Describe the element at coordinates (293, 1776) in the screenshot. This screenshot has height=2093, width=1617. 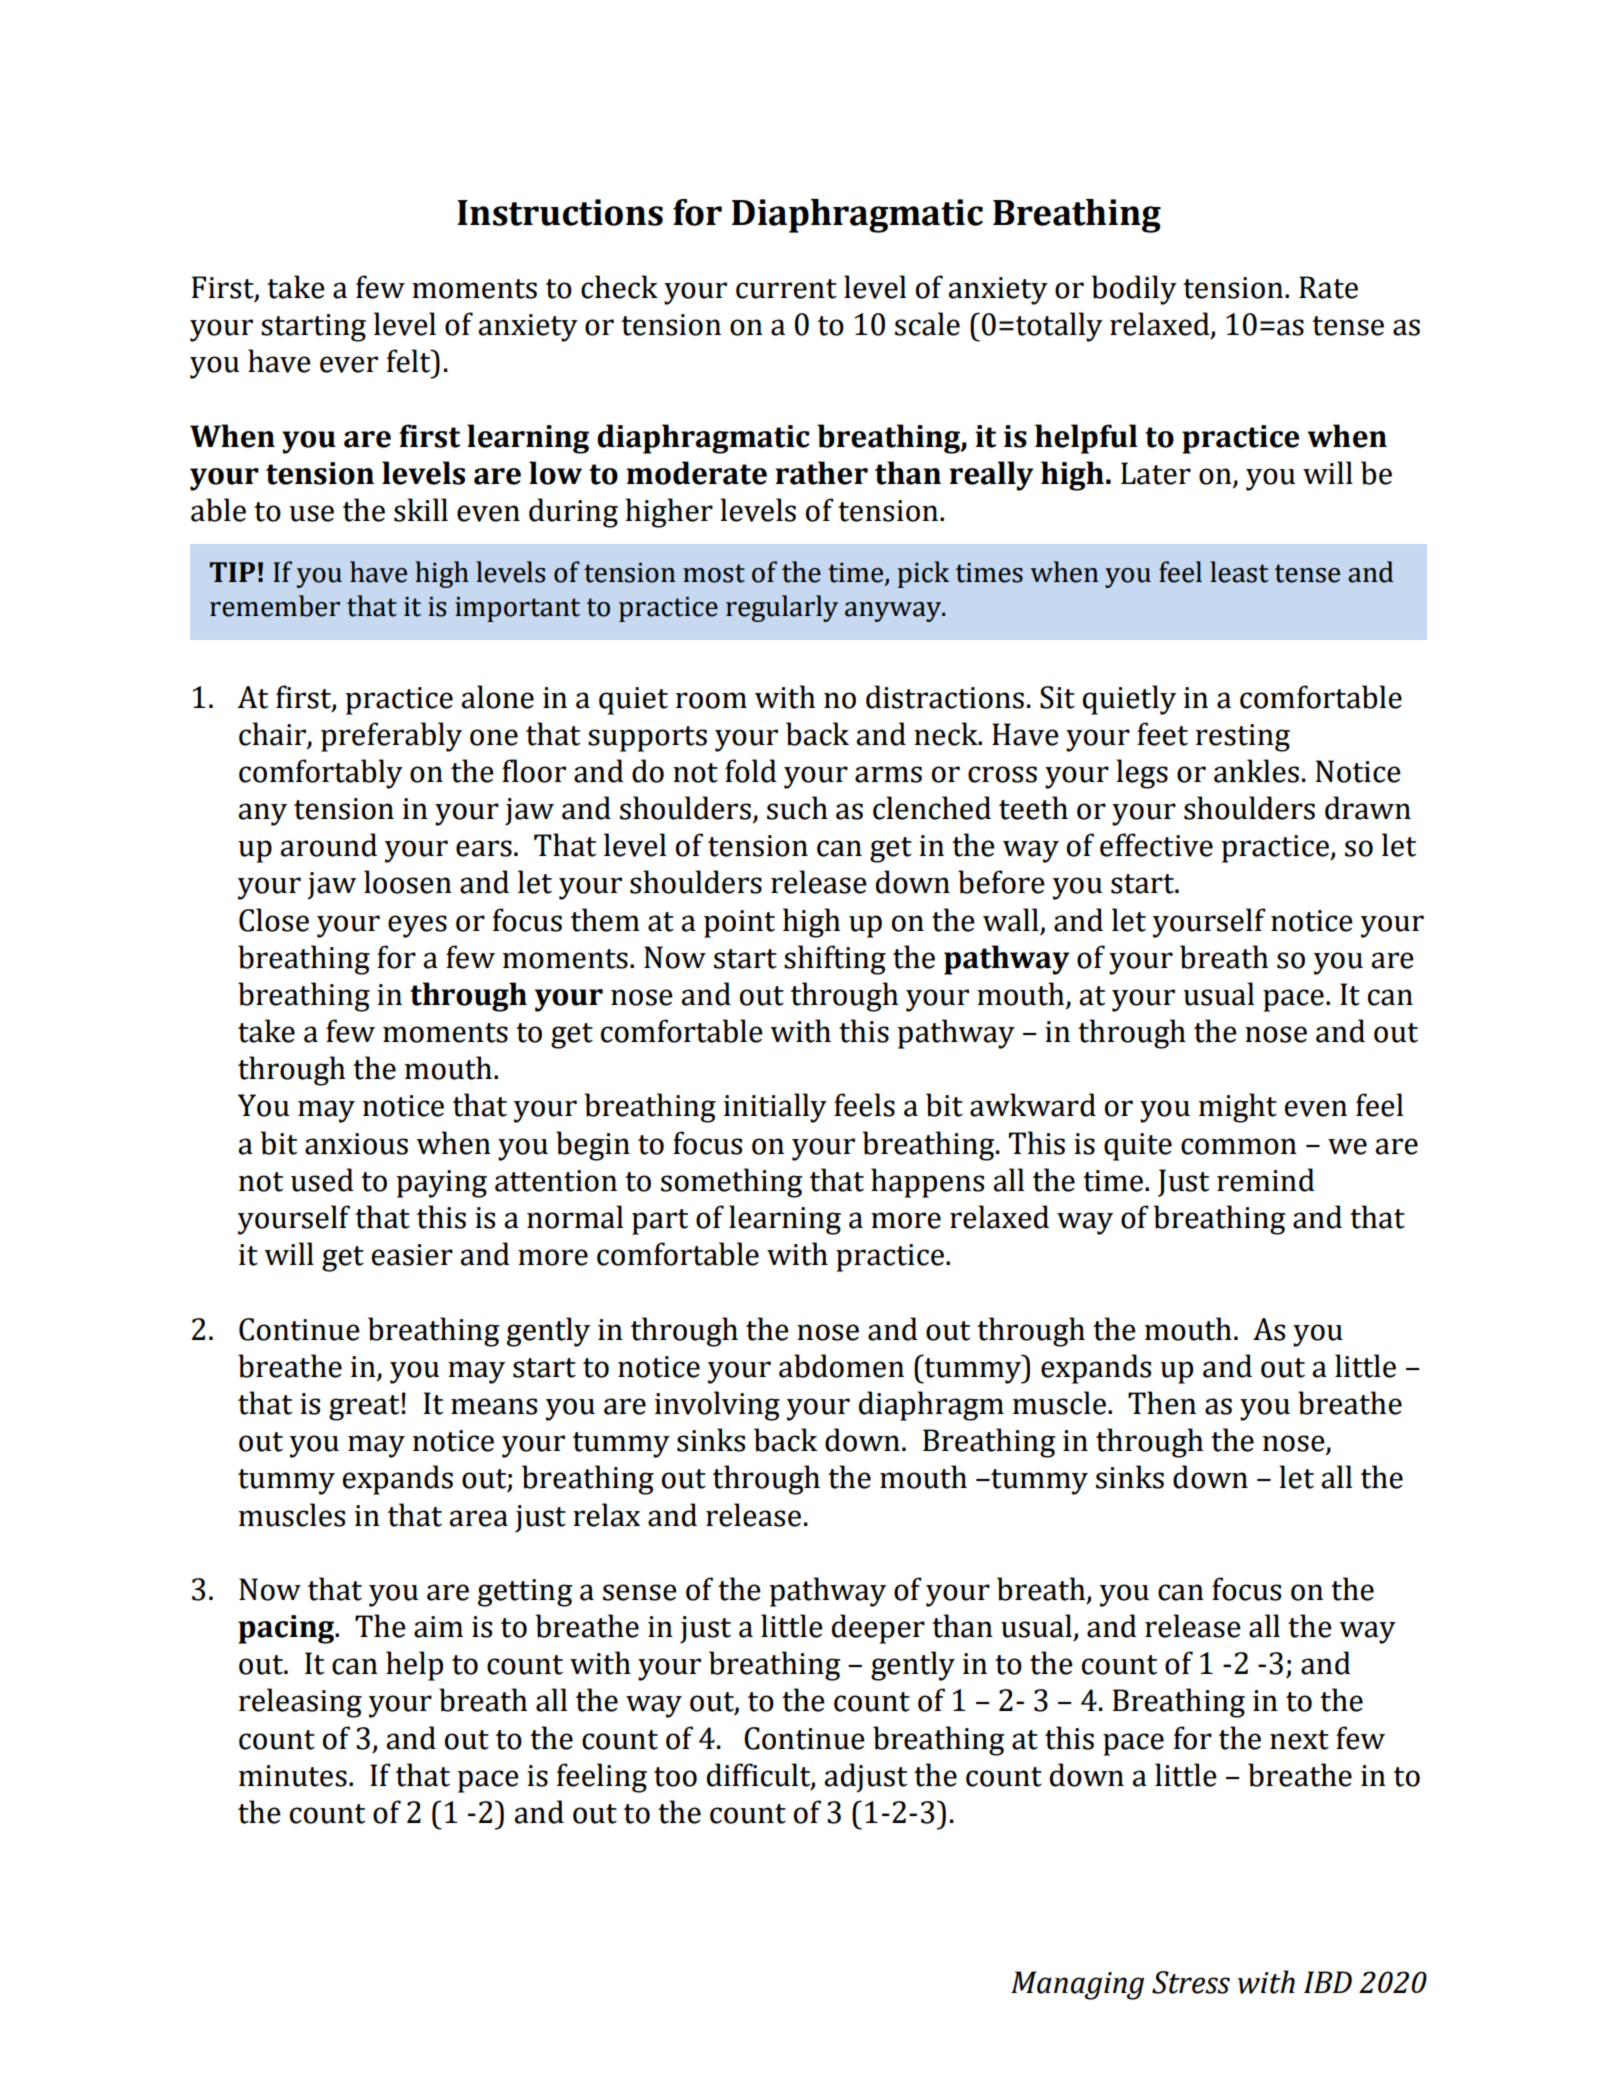
I see `minutes` at that location.
